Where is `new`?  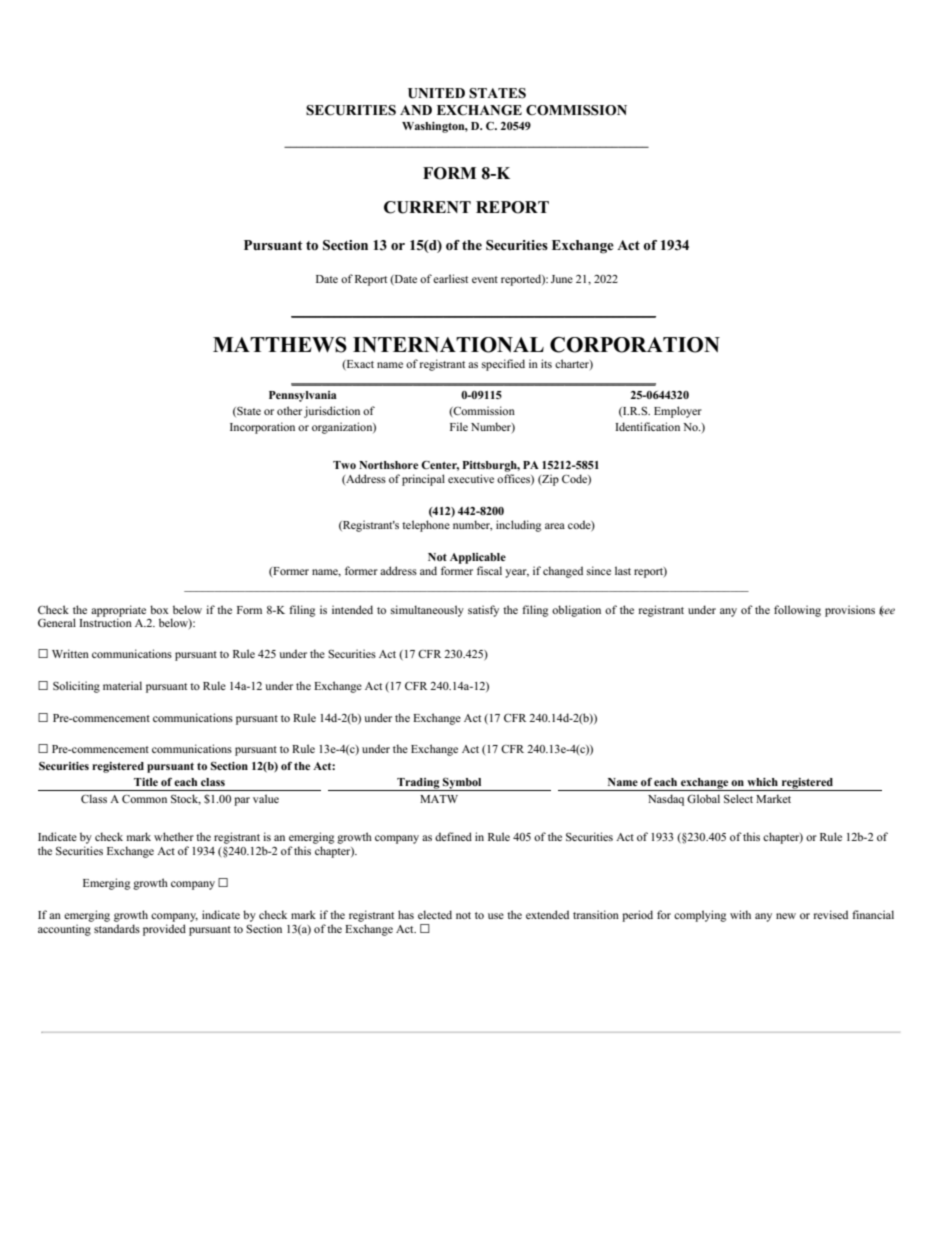 new is located at coordinates (786, 916).
